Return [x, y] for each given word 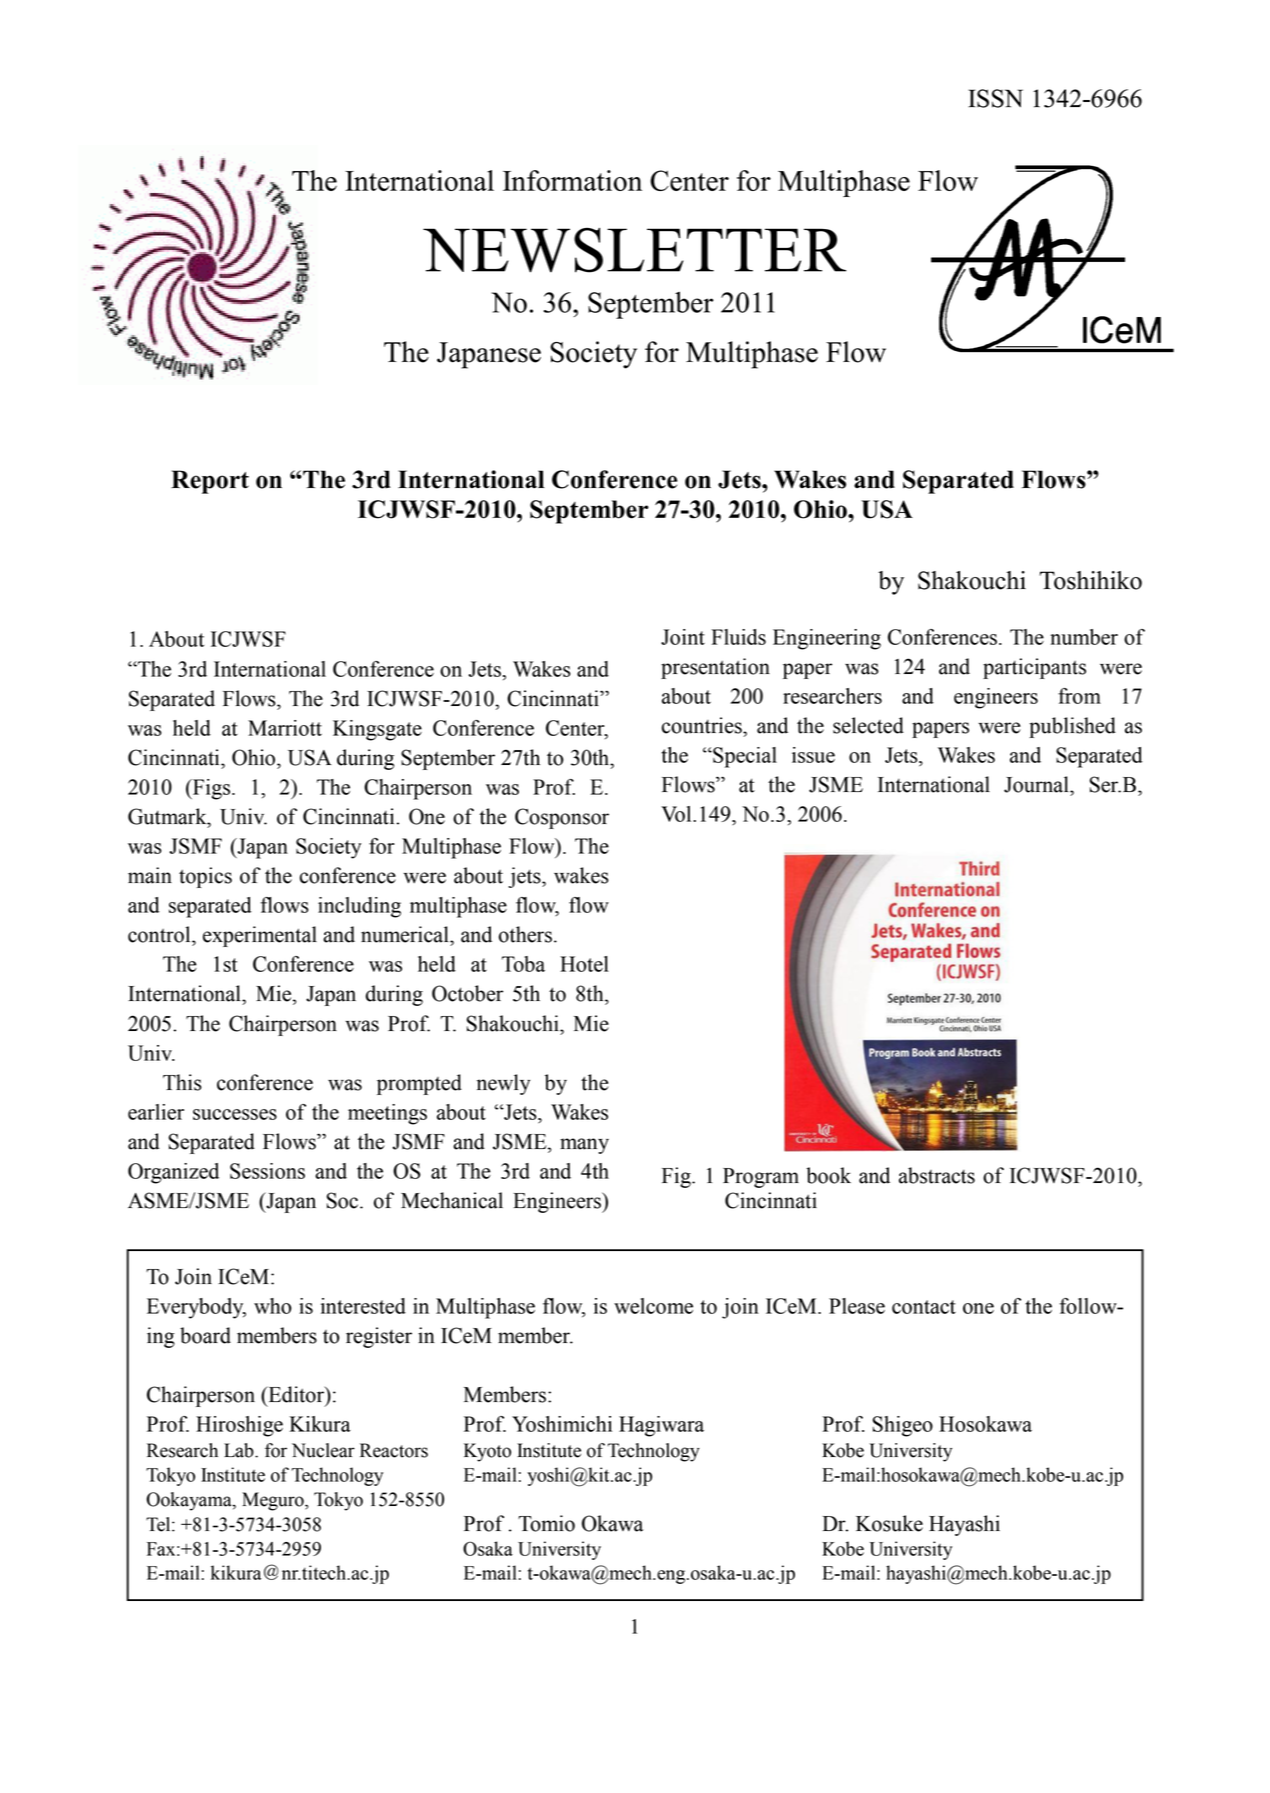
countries [703, 725]
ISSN [995, 98]
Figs [212, 789]
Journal [1037, 784]
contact [924, 1307]
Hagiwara [661, 1426]
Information [572, 180]
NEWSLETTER [634, 250]
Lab [240, 1450]
